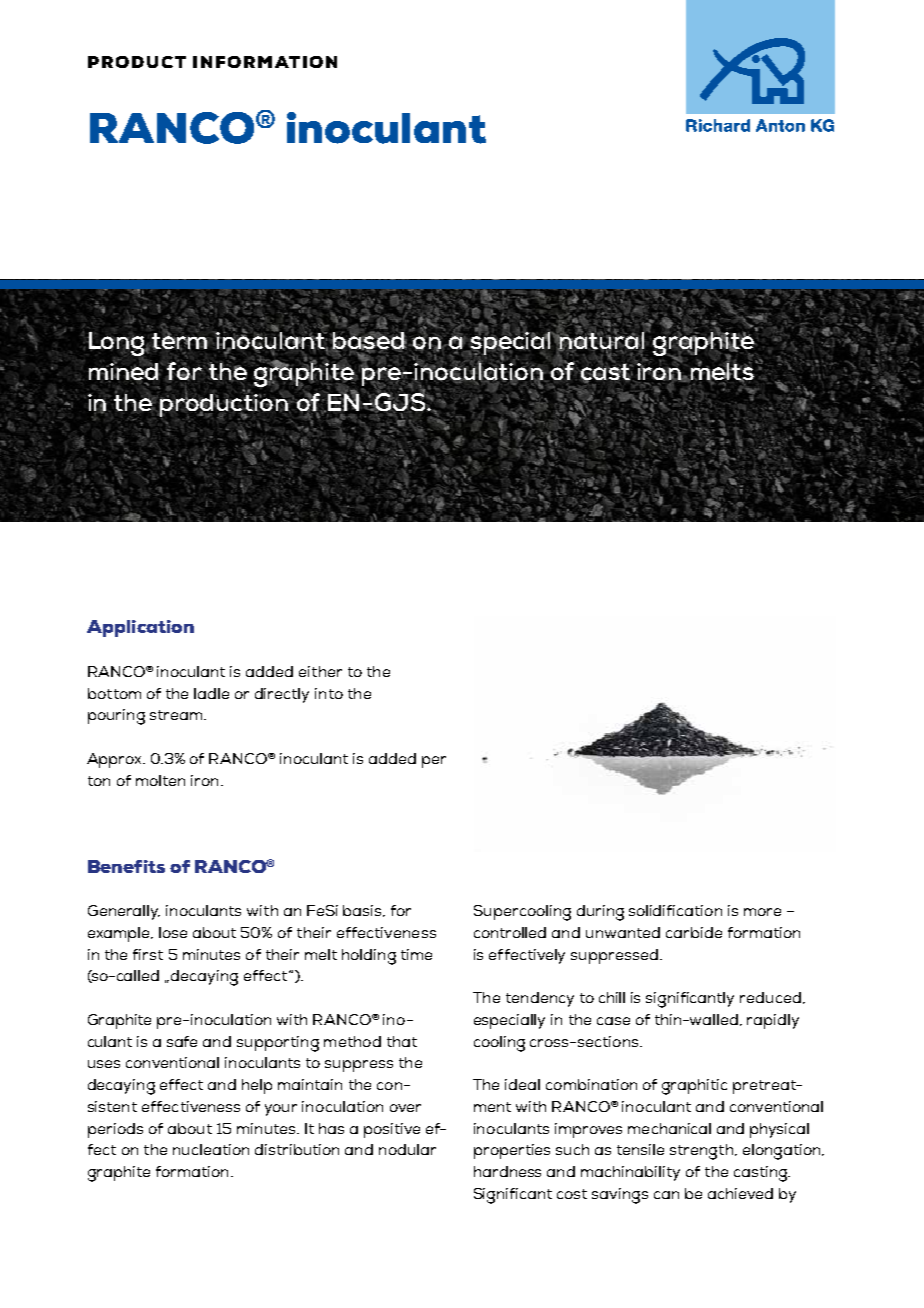  What do you see at coordinates (211, 1149) in the screenshot?
I see `nucleation` at bounding box center [211, 1149].
